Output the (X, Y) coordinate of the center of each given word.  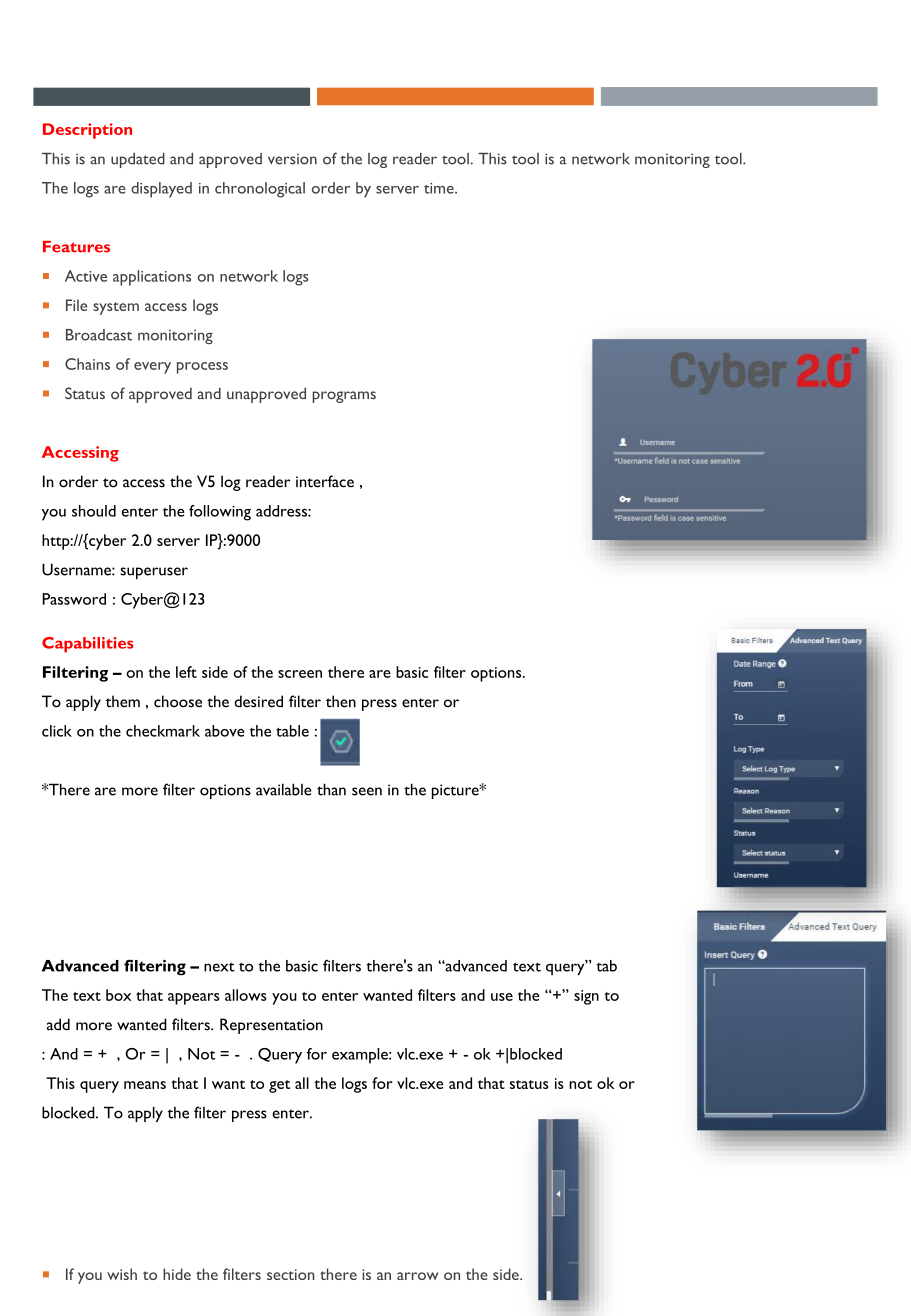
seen (367, 791)
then (341, 701)
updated (138, 160)
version (292, 159)
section (290, 1274)
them (123, 701)
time (440, 188)
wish (122, 1274)
